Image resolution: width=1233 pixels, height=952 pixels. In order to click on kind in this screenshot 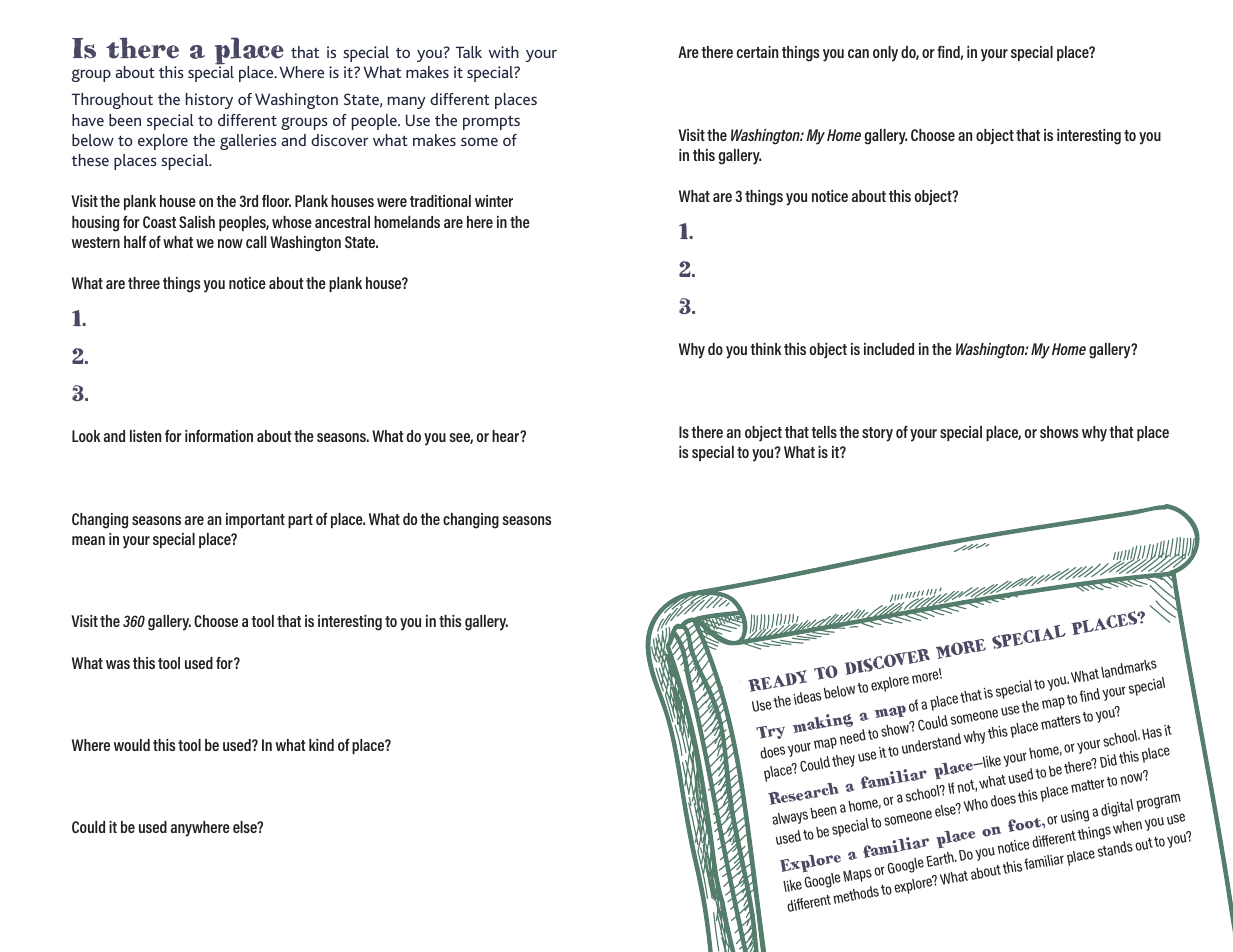, I will do `click(321, 745)`.
